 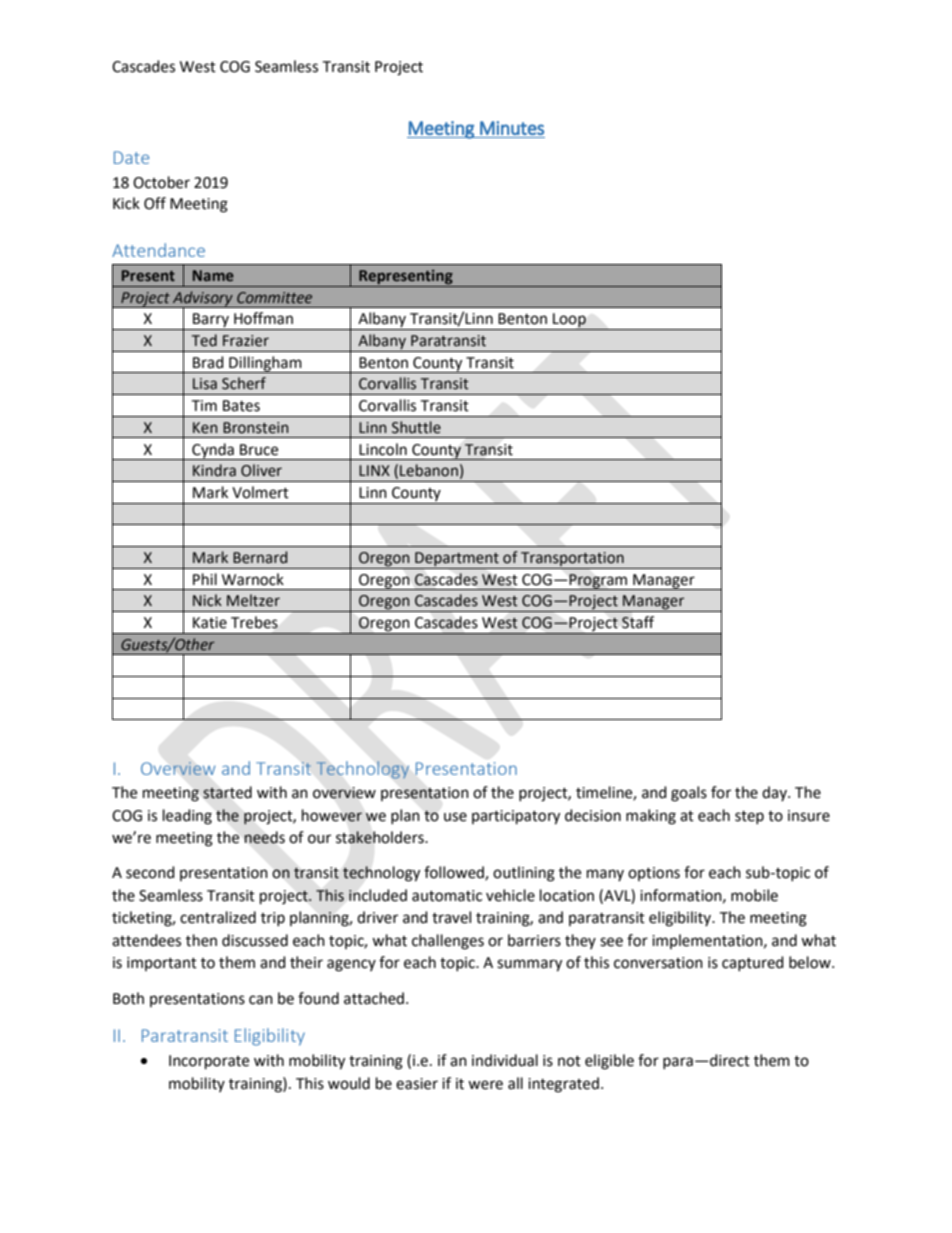 I want to click on individual, so click(x=505, y=1060).
